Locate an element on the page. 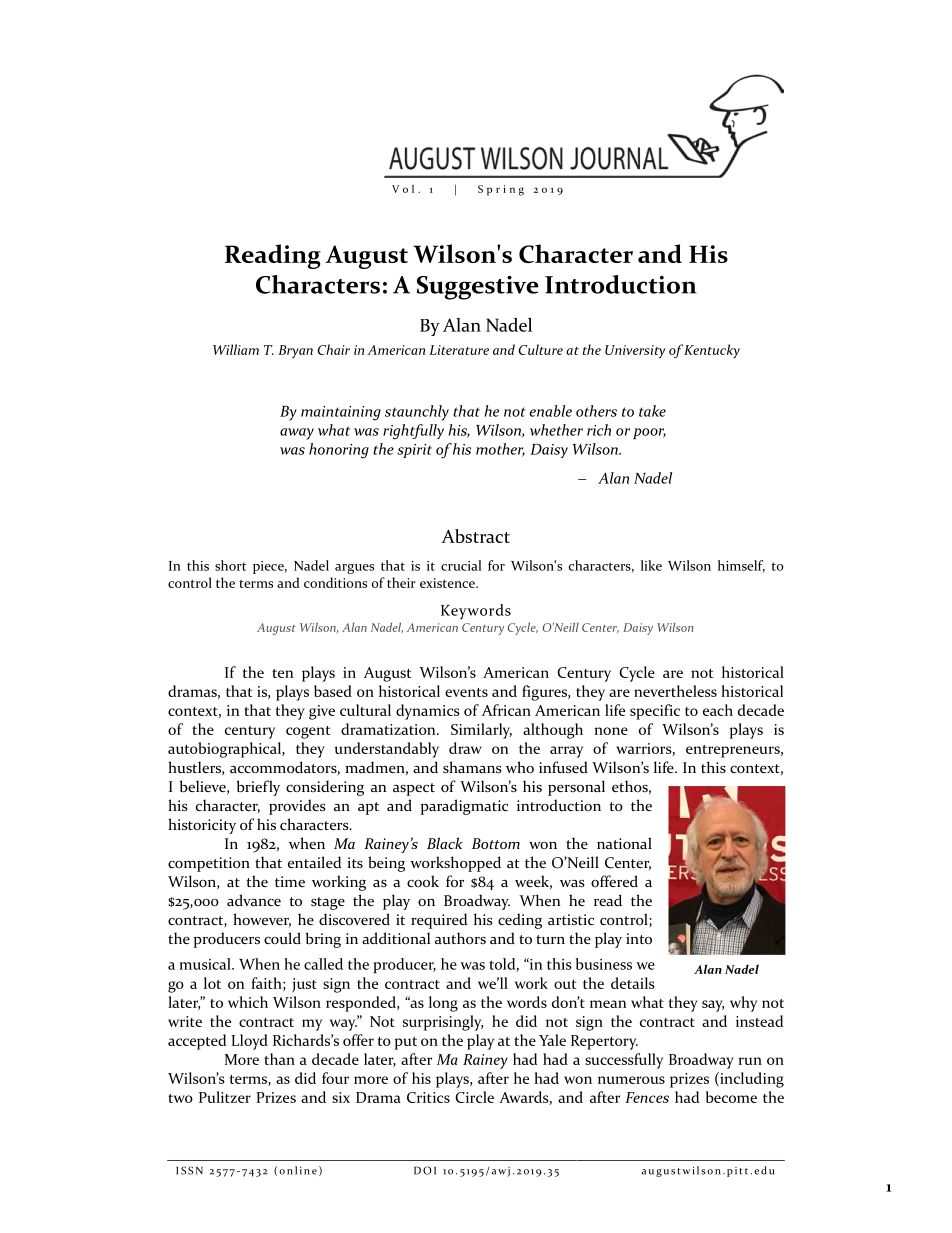 Image resolution: width=952 pixels, height=1233 pixels. Spring is located at coordinates (501, 190).
